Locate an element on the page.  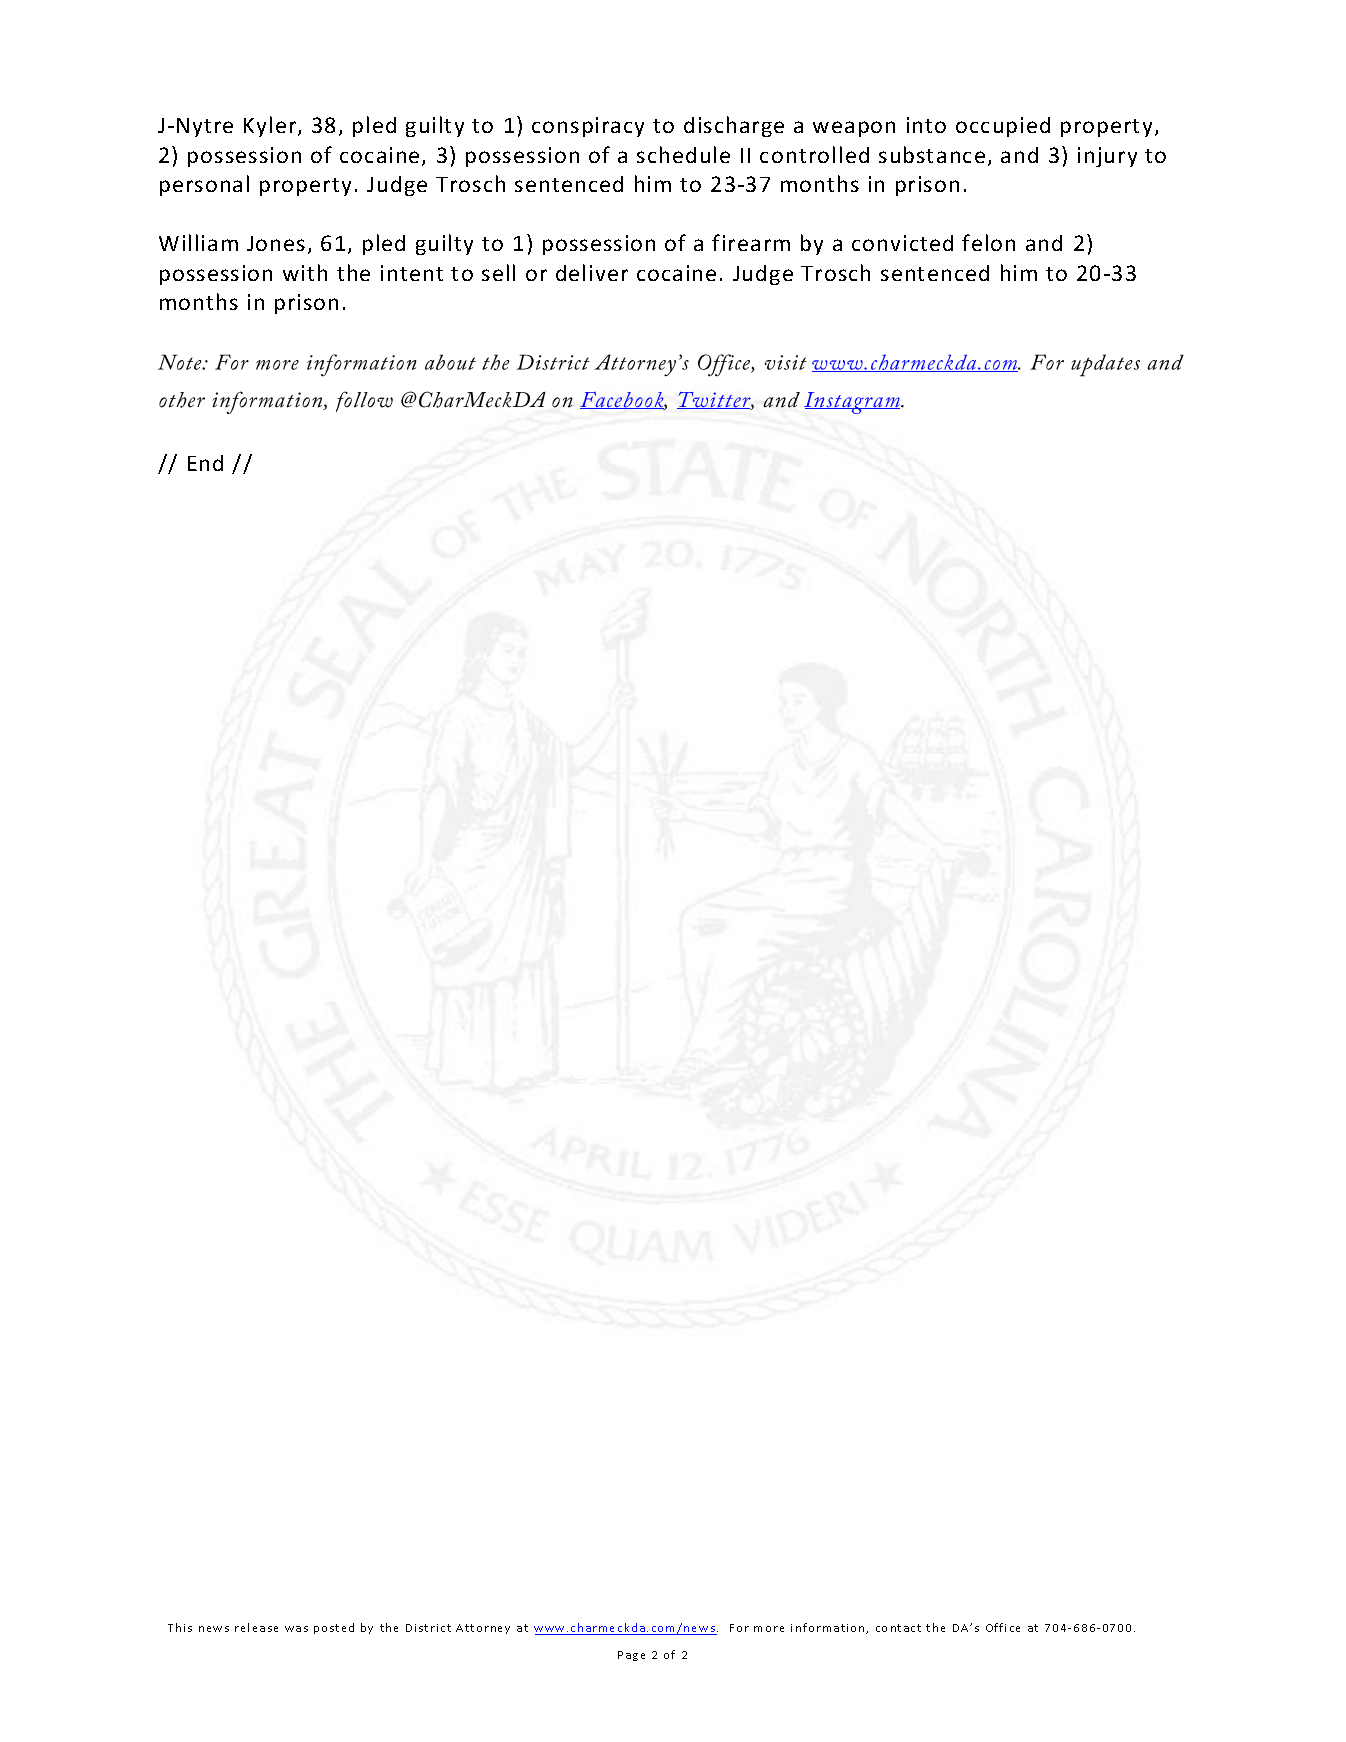
End is located at coordinates (205, 463).
